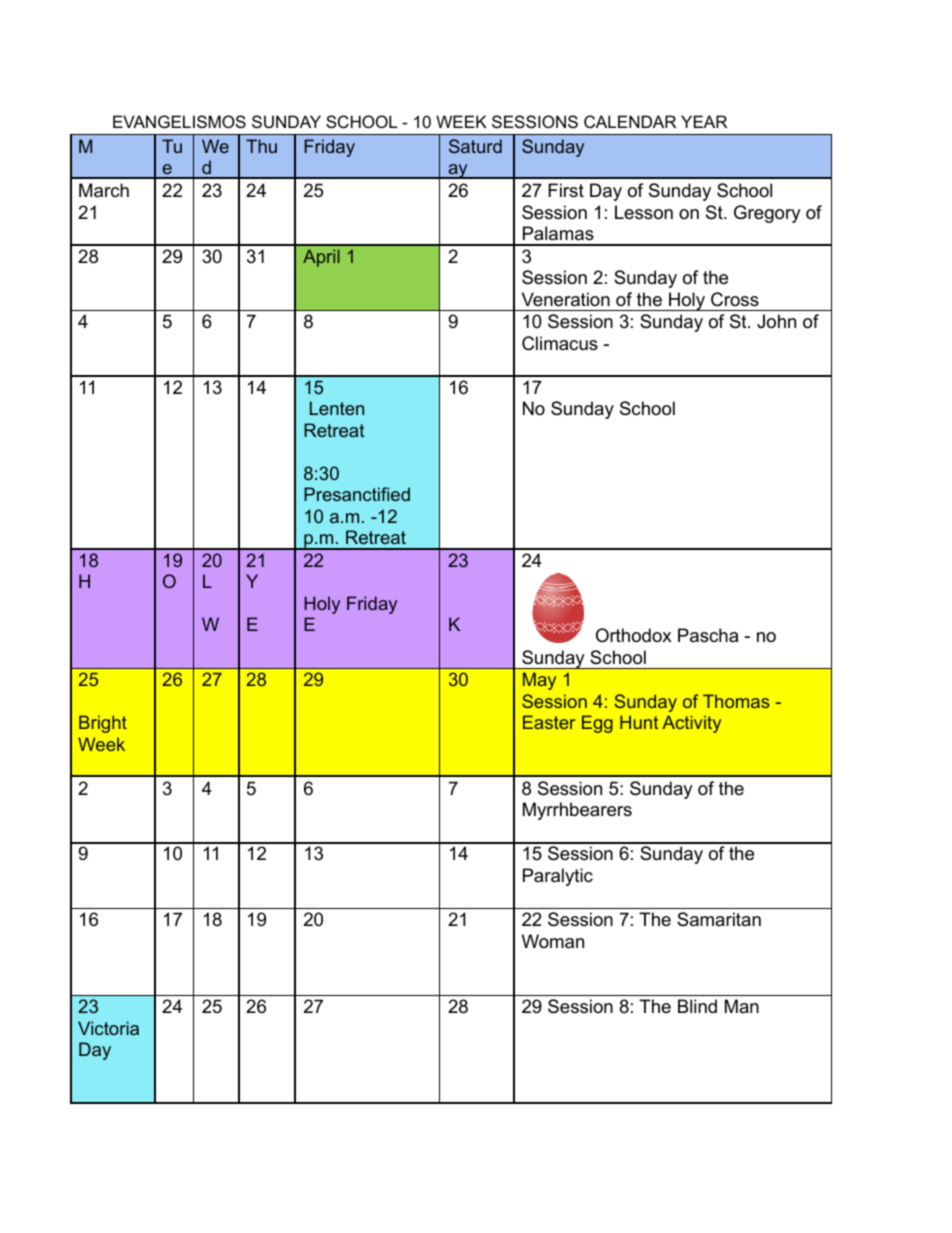 The width and height of the screenshot is (952, 1233). I want to click on YEAR, so click(704, 121).
